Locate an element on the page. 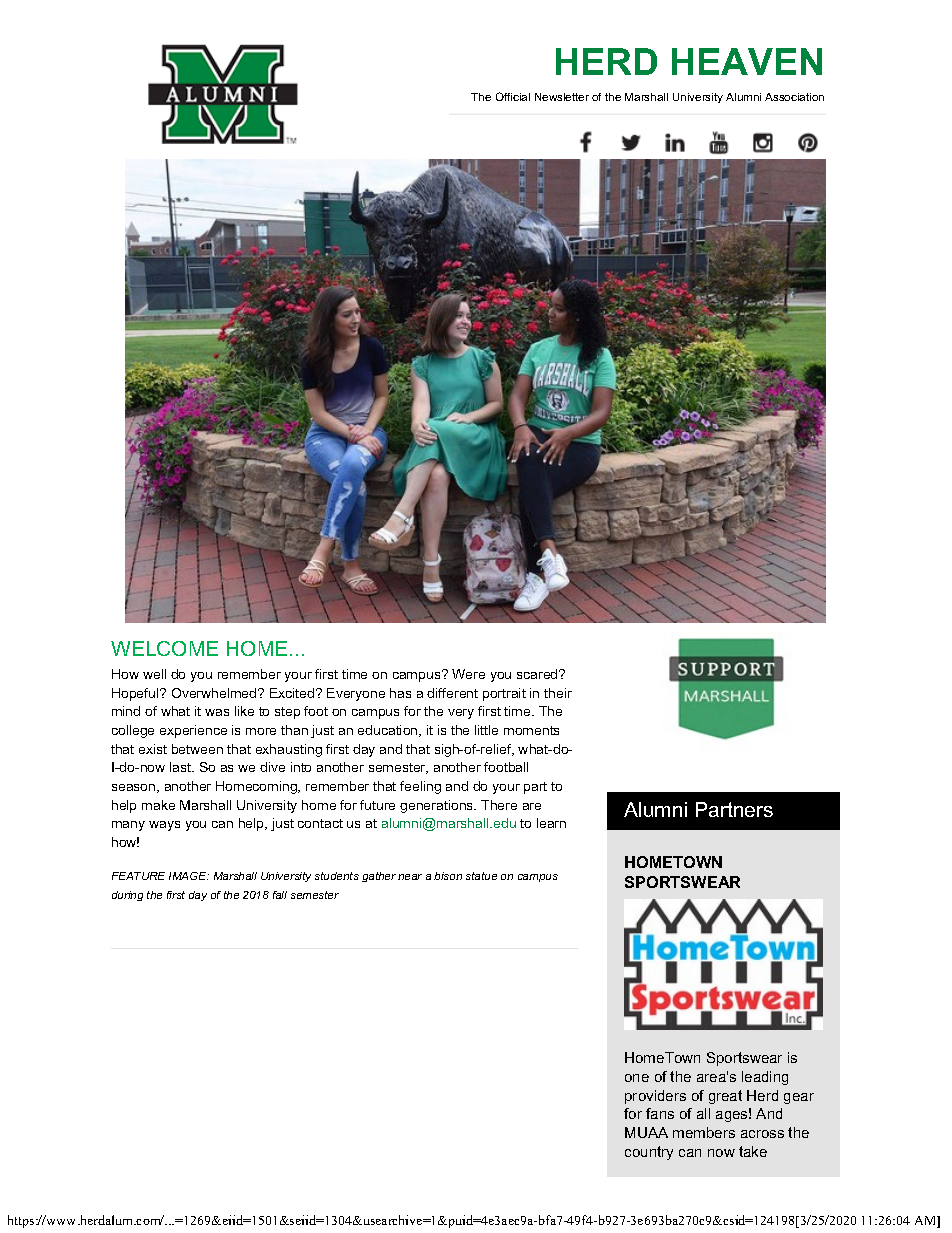 This page has height=1233, width=952. members is located at coordinates (704, 1132).
